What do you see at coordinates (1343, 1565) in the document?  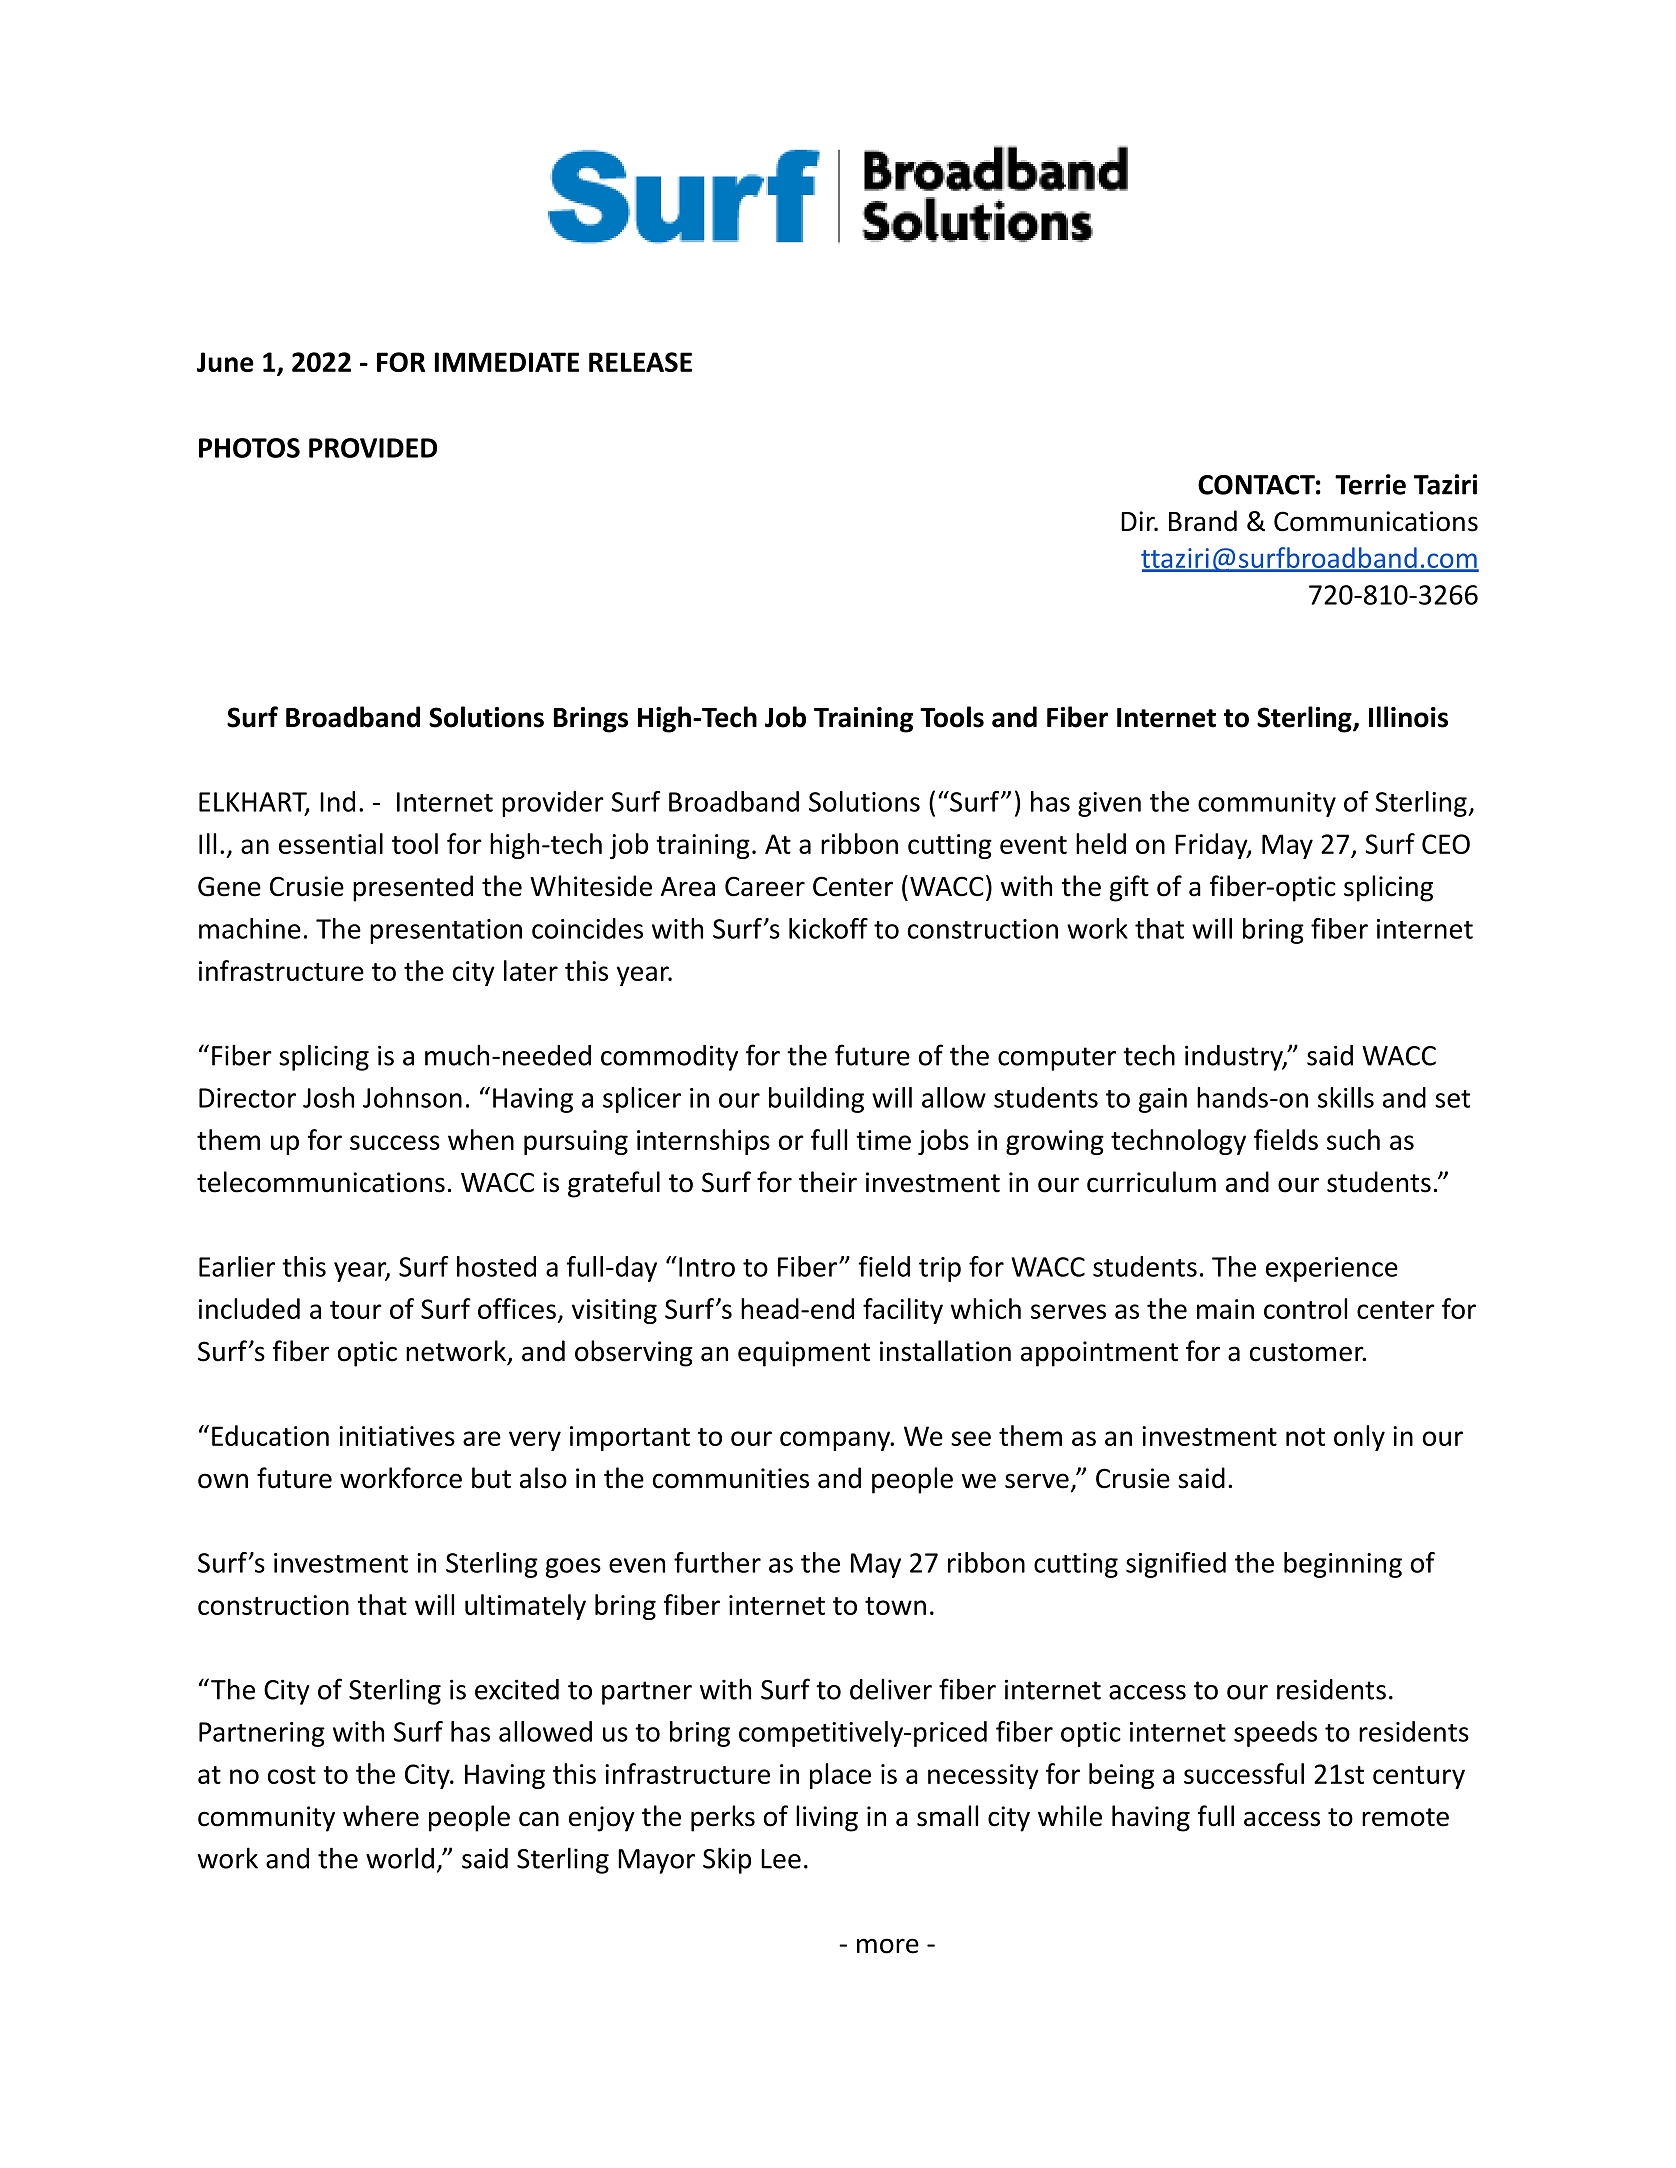 I see `beginning` at bounding box center [1343, 1565].
